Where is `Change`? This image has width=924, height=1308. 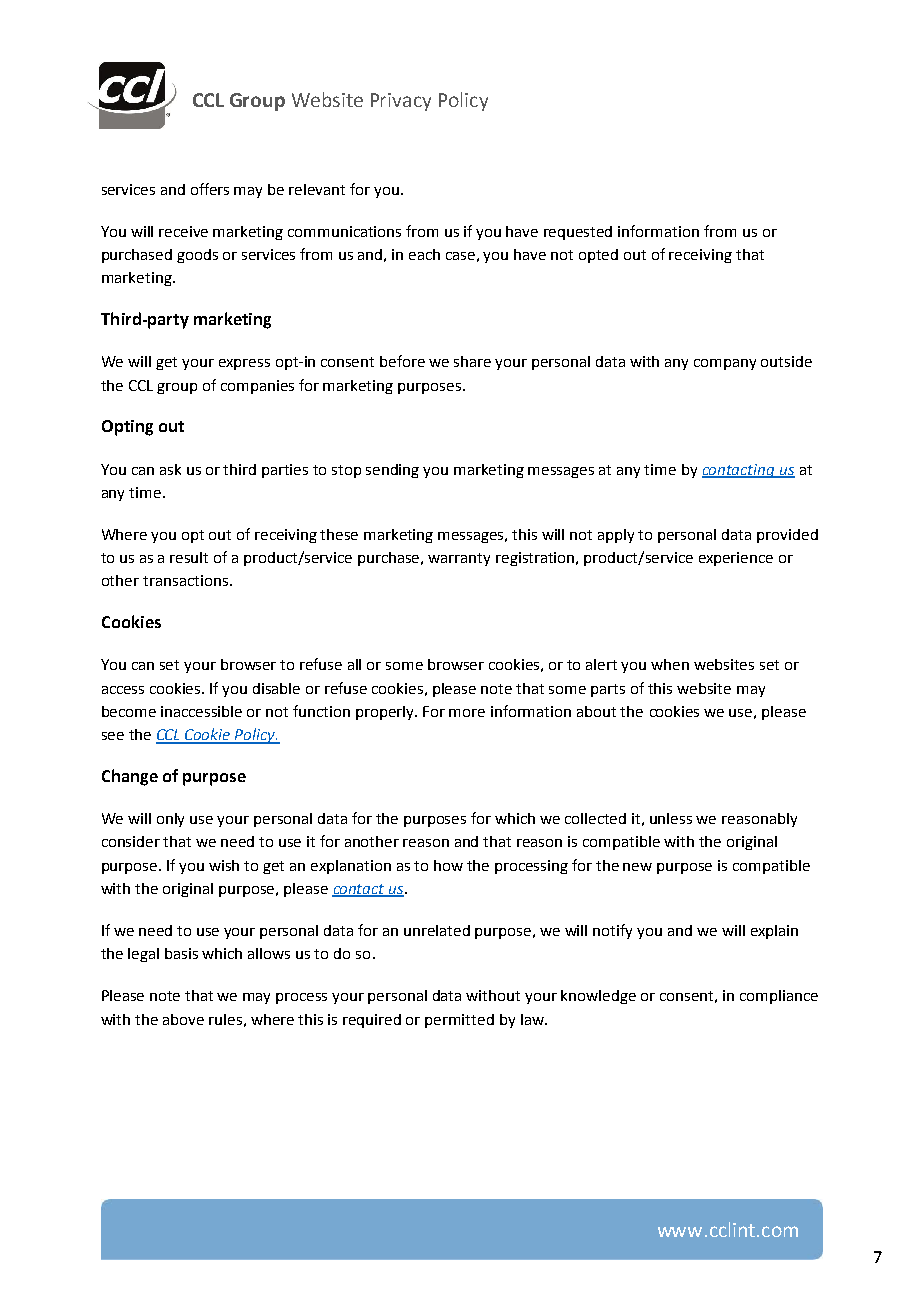
Change is located at coordinates (130, 777).
